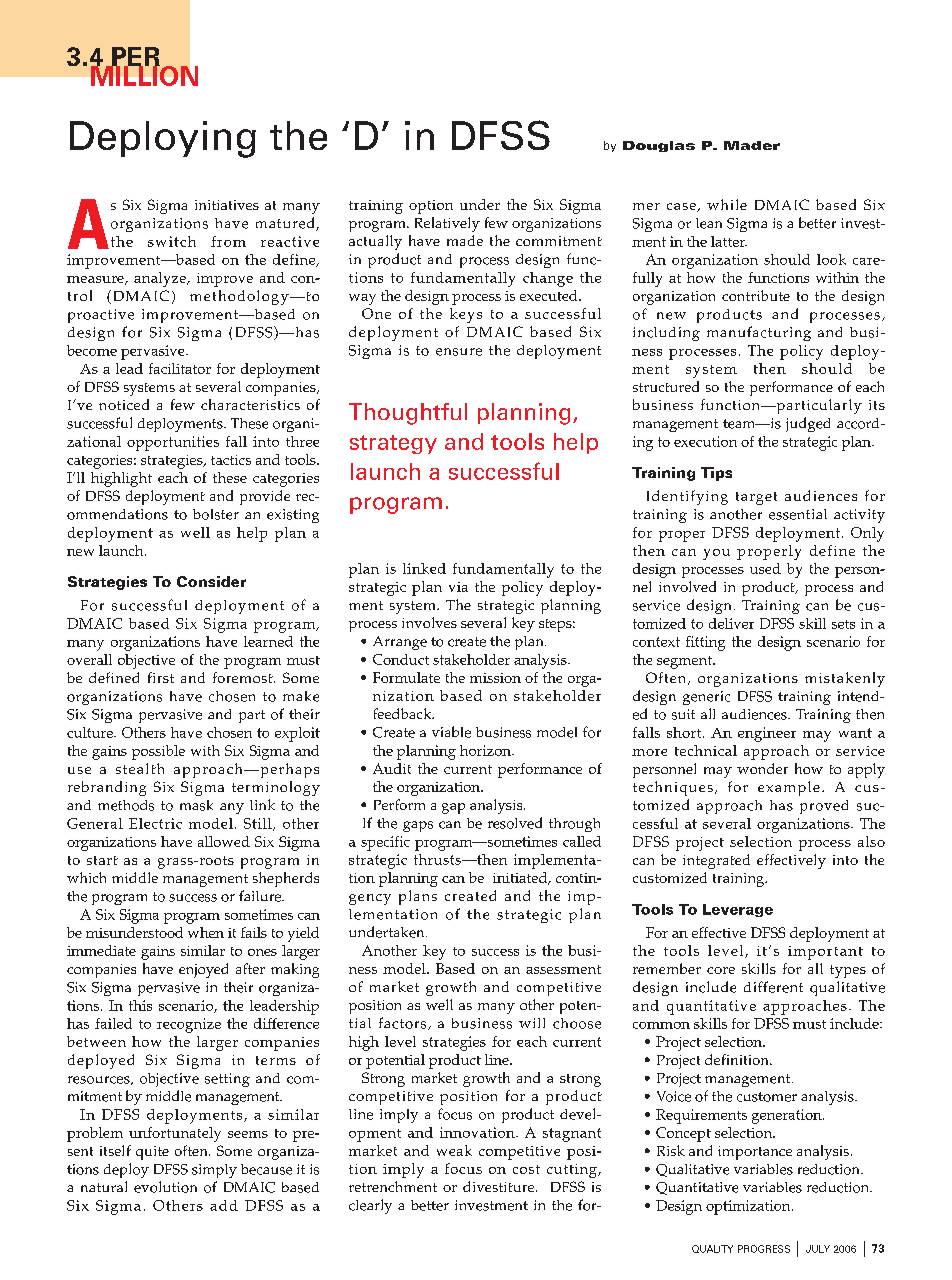 This image has height=1280, width=952. I want to click on mission, so click(495, 678).
